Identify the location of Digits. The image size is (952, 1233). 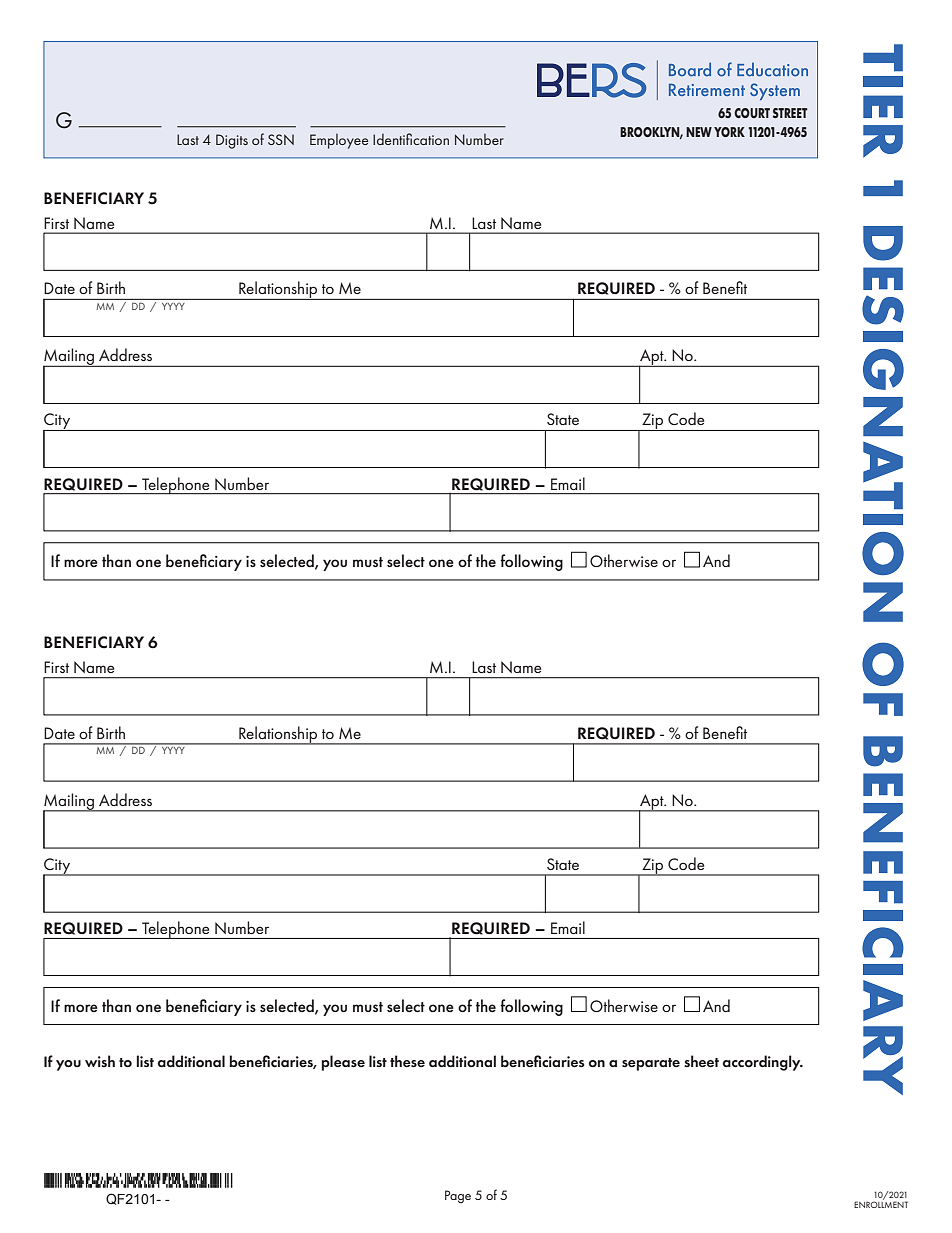
(232, 141).
